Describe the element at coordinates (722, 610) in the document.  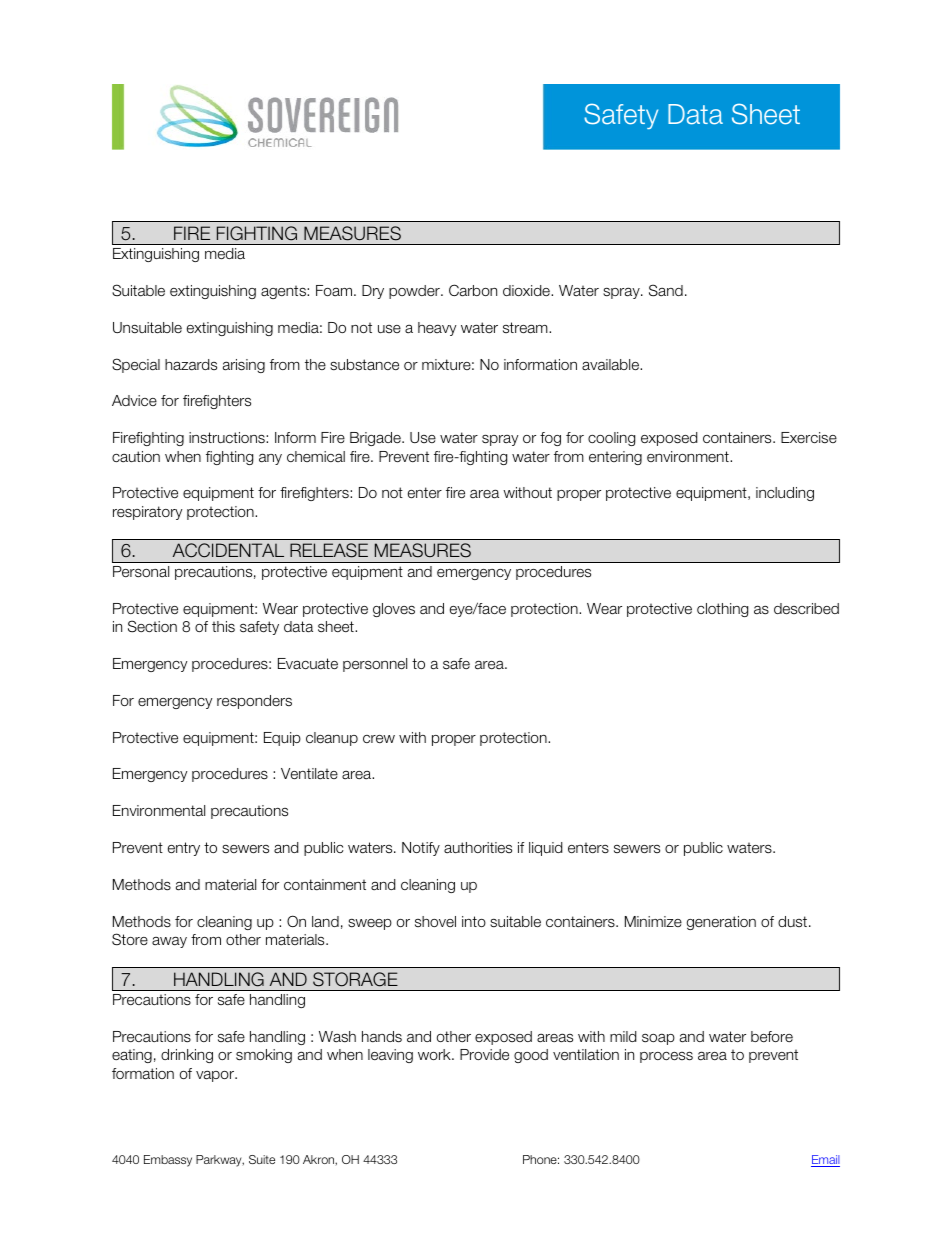
I see `clothing` at that location.
